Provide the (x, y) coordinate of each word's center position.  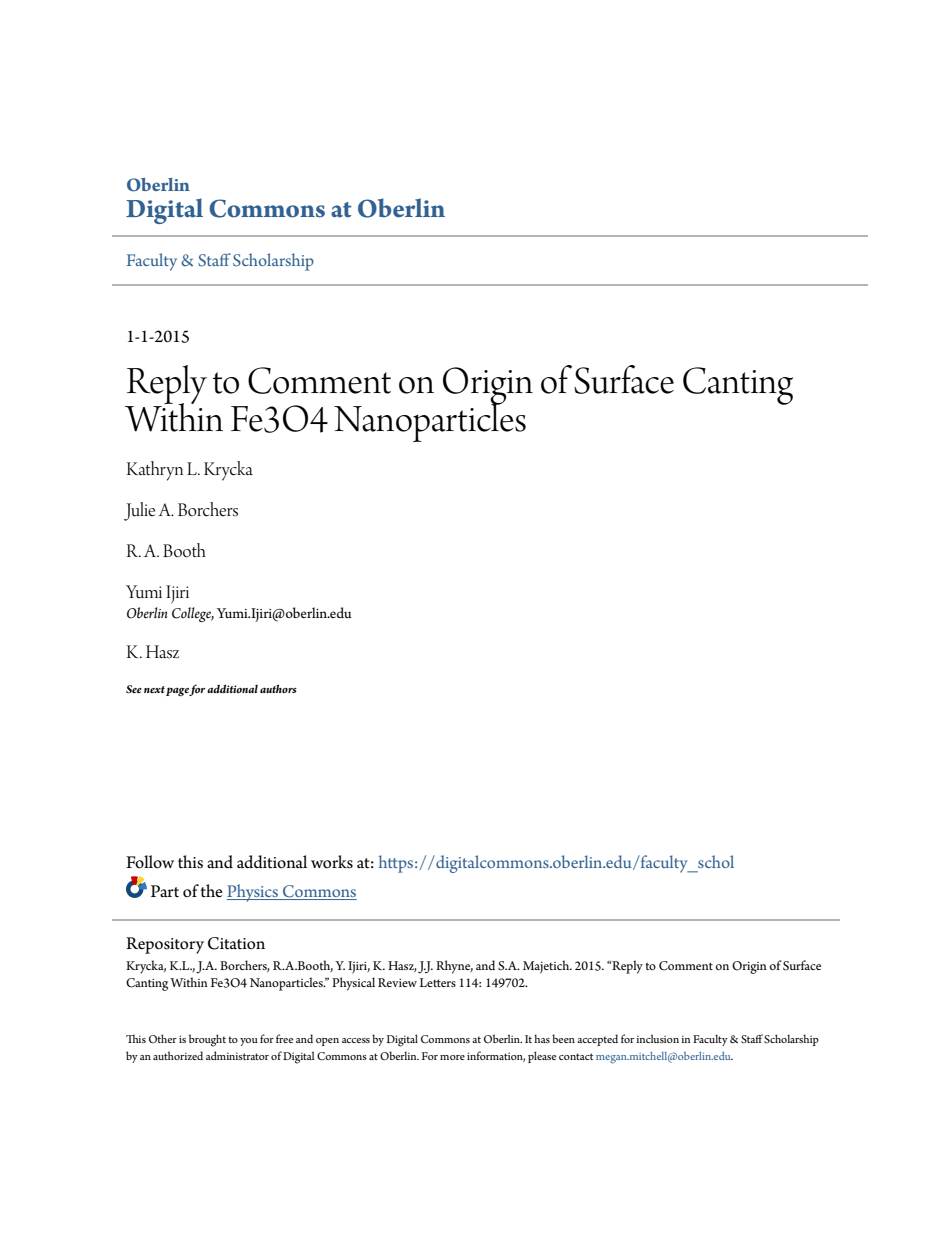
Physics (254, 893)
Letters (437, 982)
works (332, 862)
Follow (150, 862)
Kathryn (155, 471)
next (154, 689)
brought (207, 1040)
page (178, 692)
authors (278, 688)
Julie (139, 511)
